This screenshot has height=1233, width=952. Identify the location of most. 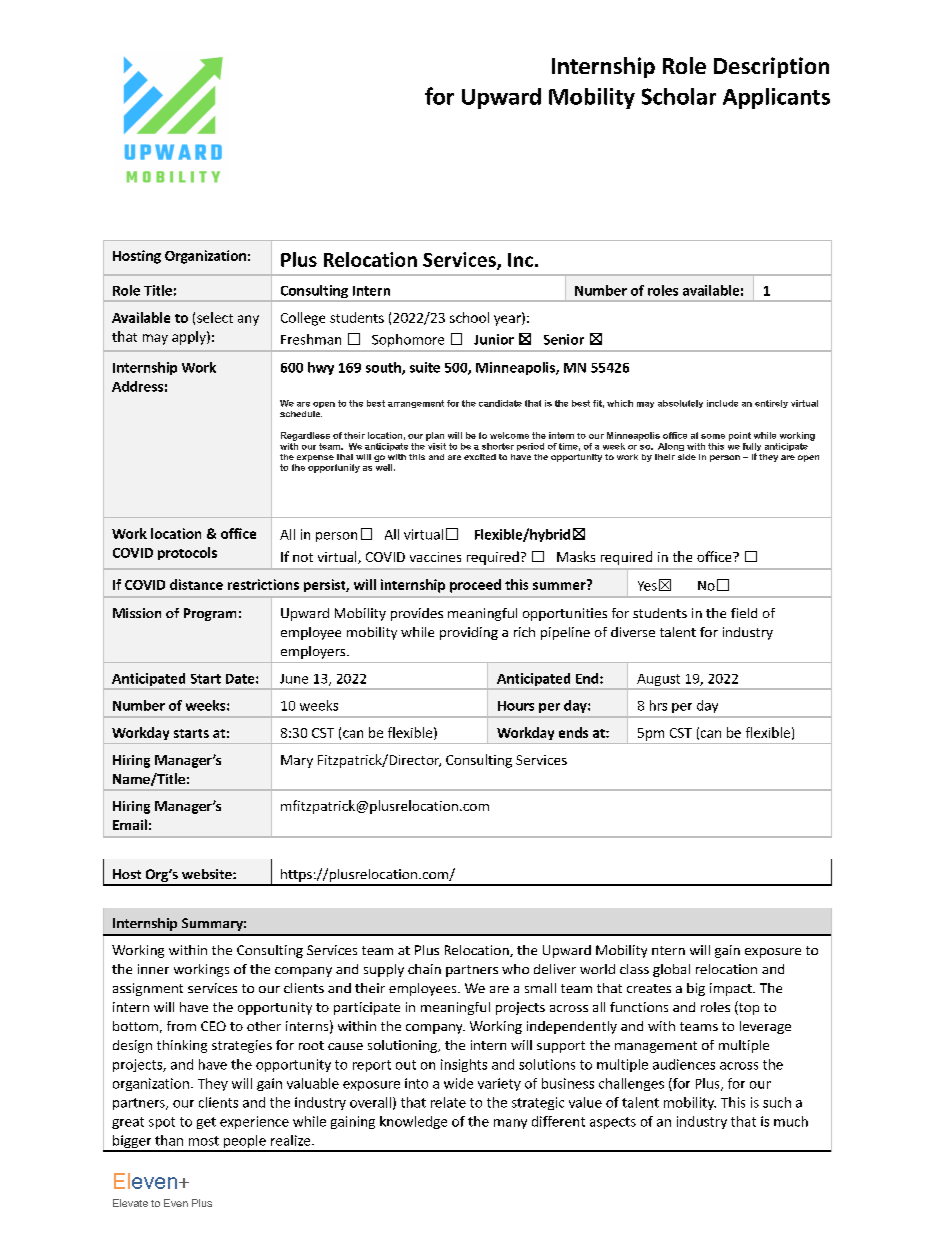
(204, 1141).
